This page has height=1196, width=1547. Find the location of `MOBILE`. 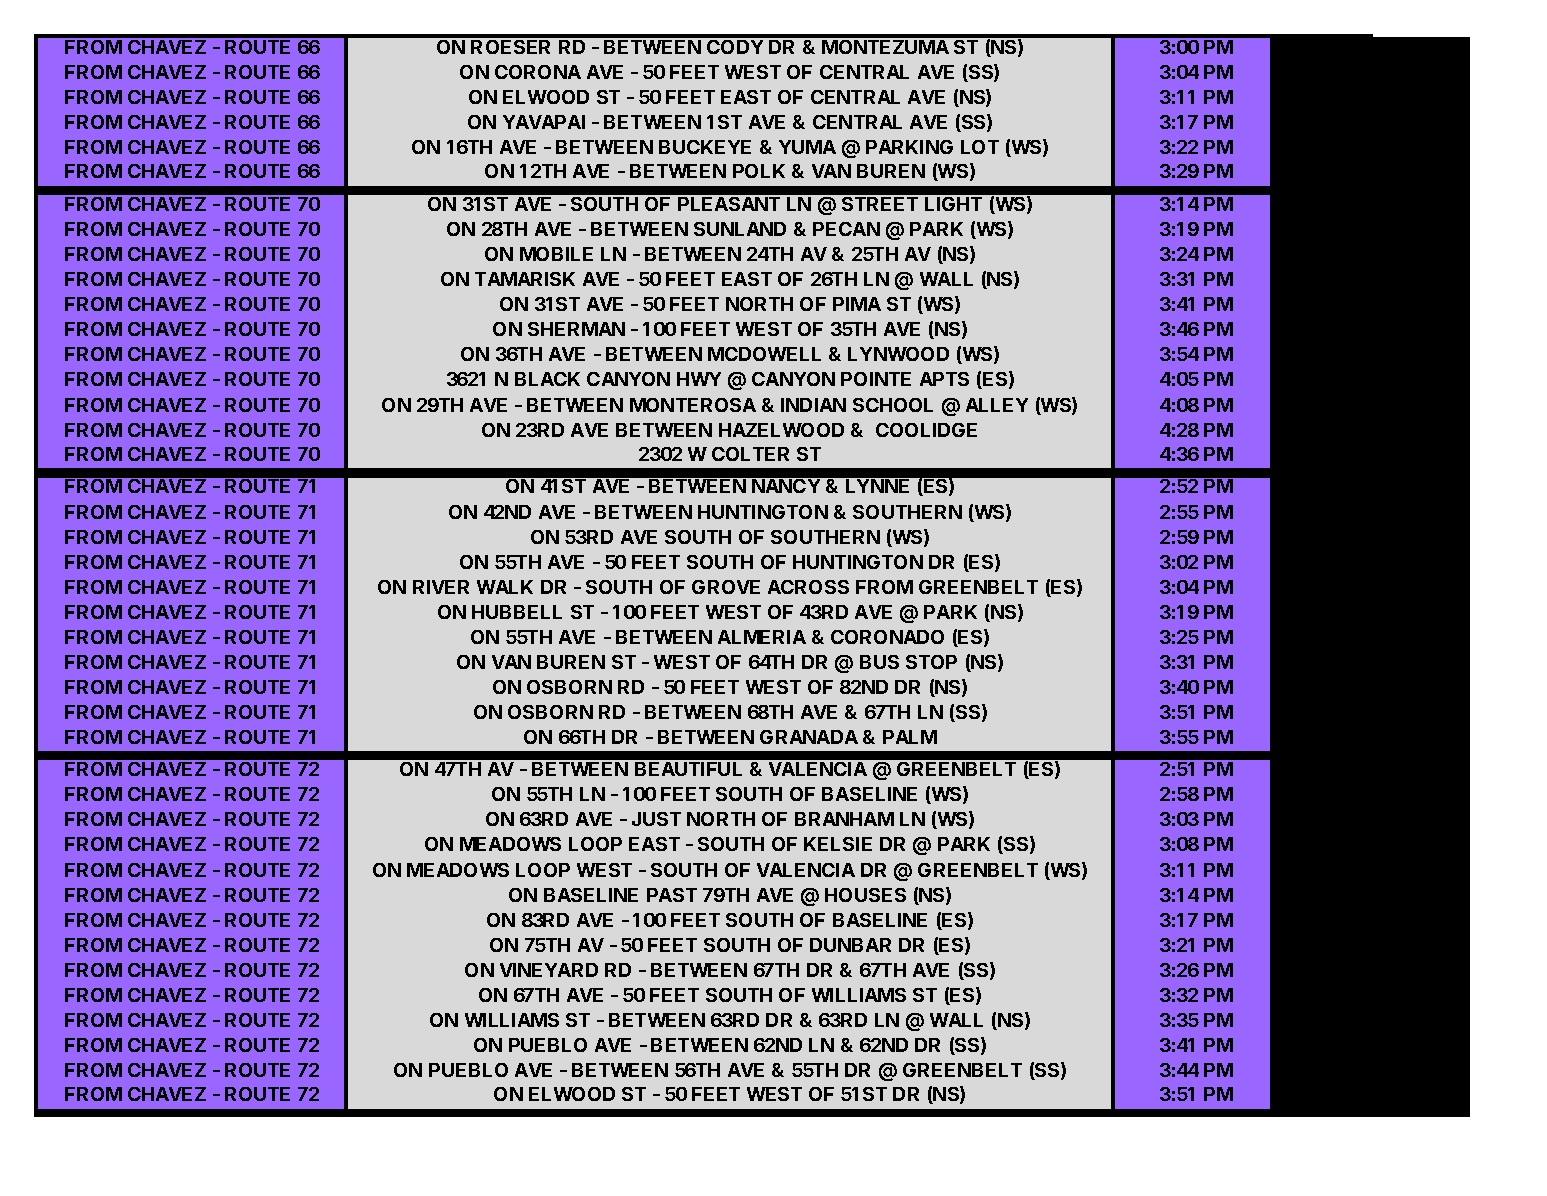

MOBILE is located at coordinates (556, 254).
